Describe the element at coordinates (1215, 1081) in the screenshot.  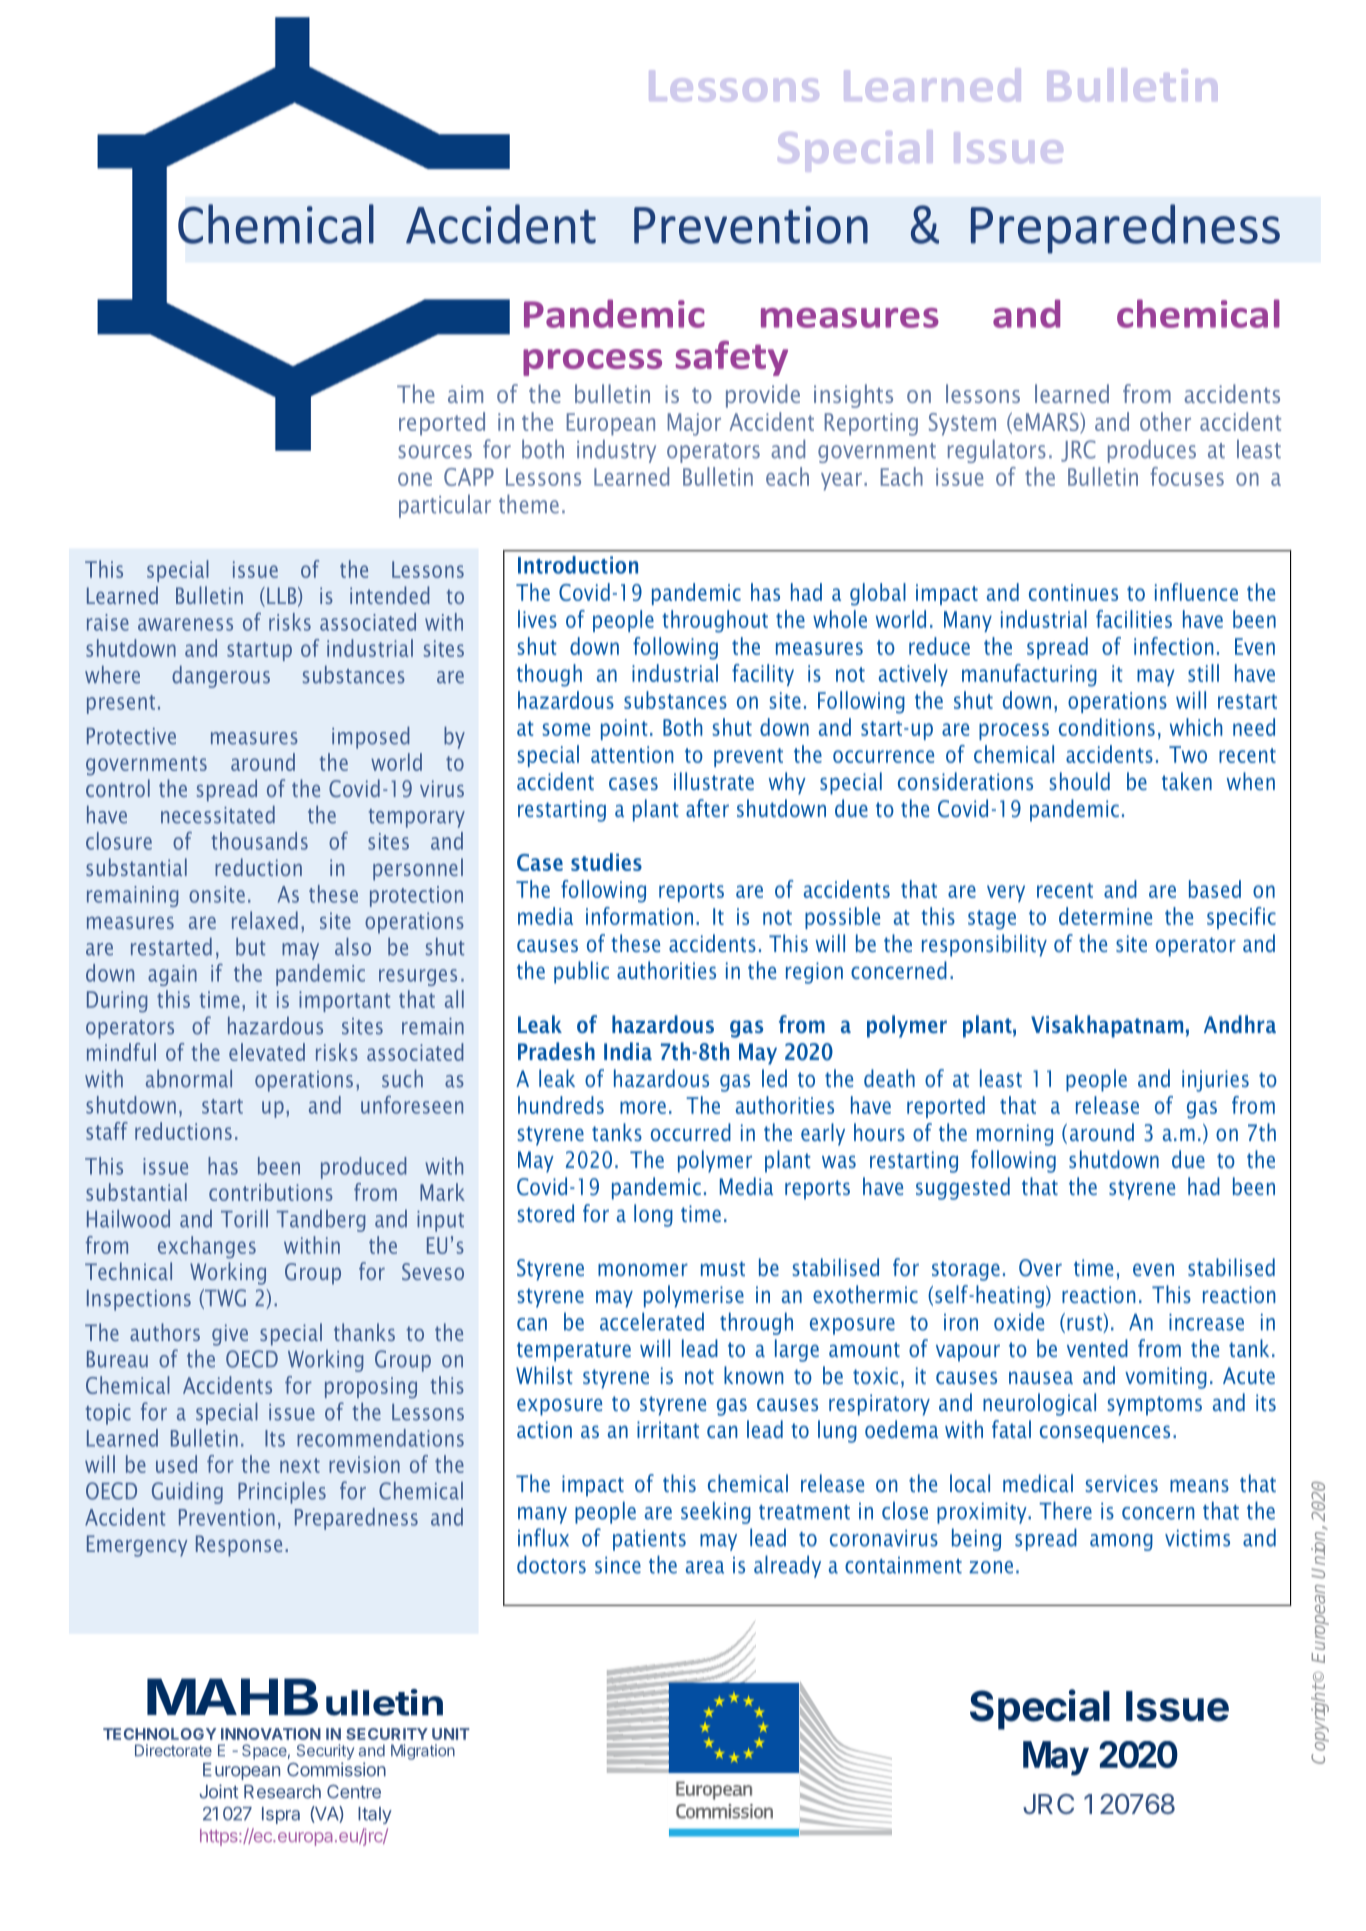
I see `injuries` at that location.
